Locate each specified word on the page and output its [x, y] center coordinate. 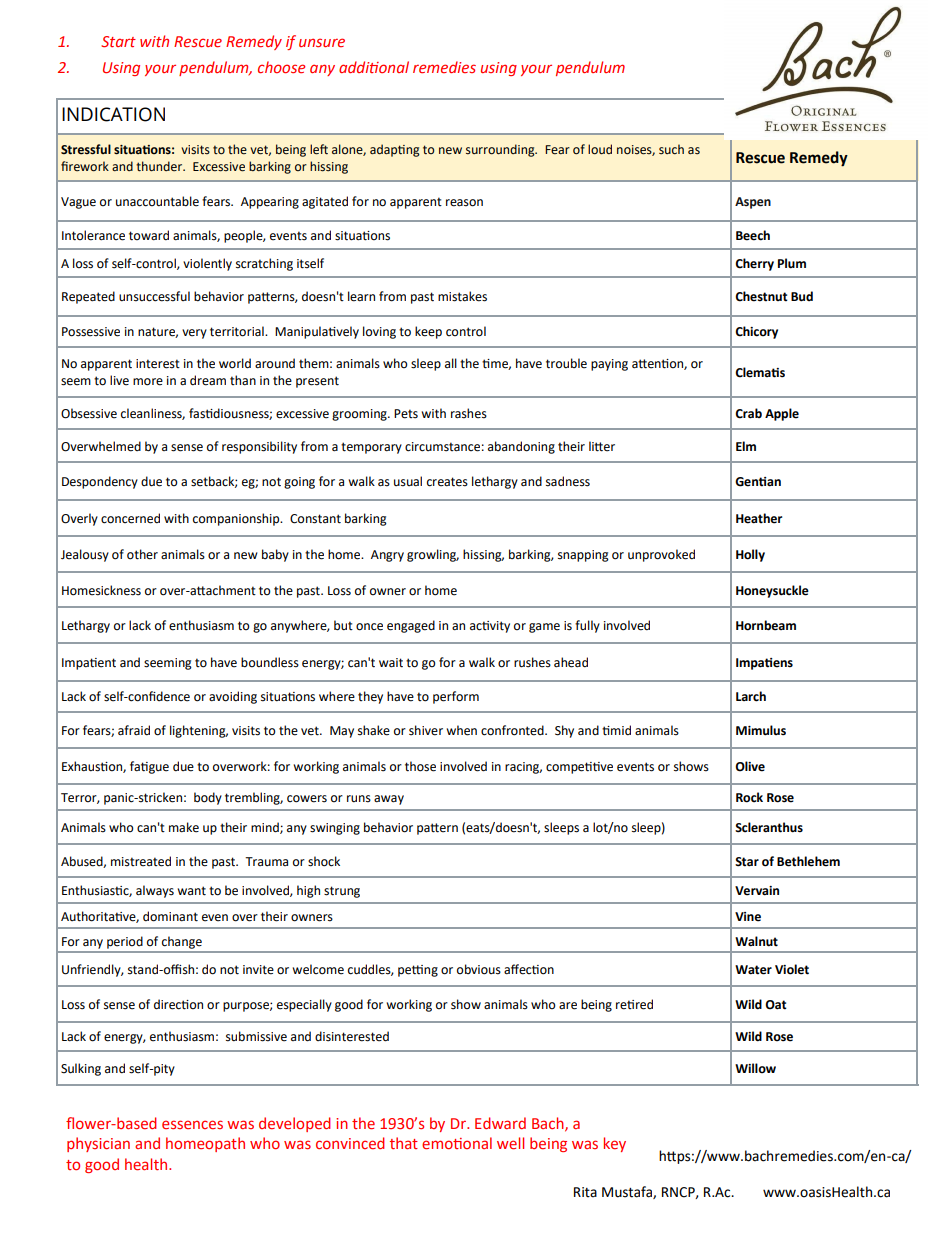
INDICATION [113, 114]
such [671, 149]
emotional [457, 1143]
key [615, 1144]
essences [192, 1124]
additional [374, 67]
